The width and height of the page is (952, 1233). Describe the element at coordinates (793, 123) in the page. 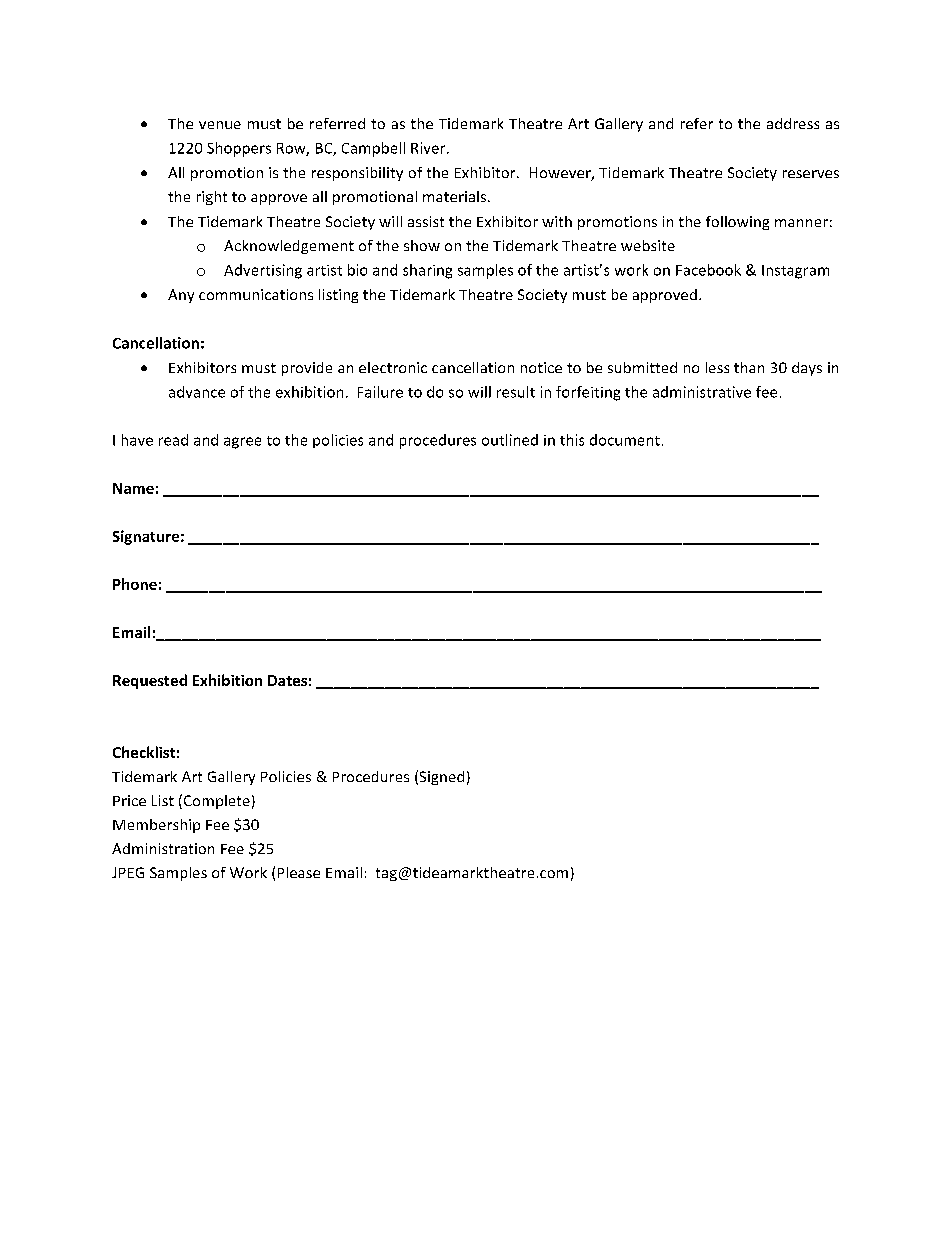

I see `address` at that location.
